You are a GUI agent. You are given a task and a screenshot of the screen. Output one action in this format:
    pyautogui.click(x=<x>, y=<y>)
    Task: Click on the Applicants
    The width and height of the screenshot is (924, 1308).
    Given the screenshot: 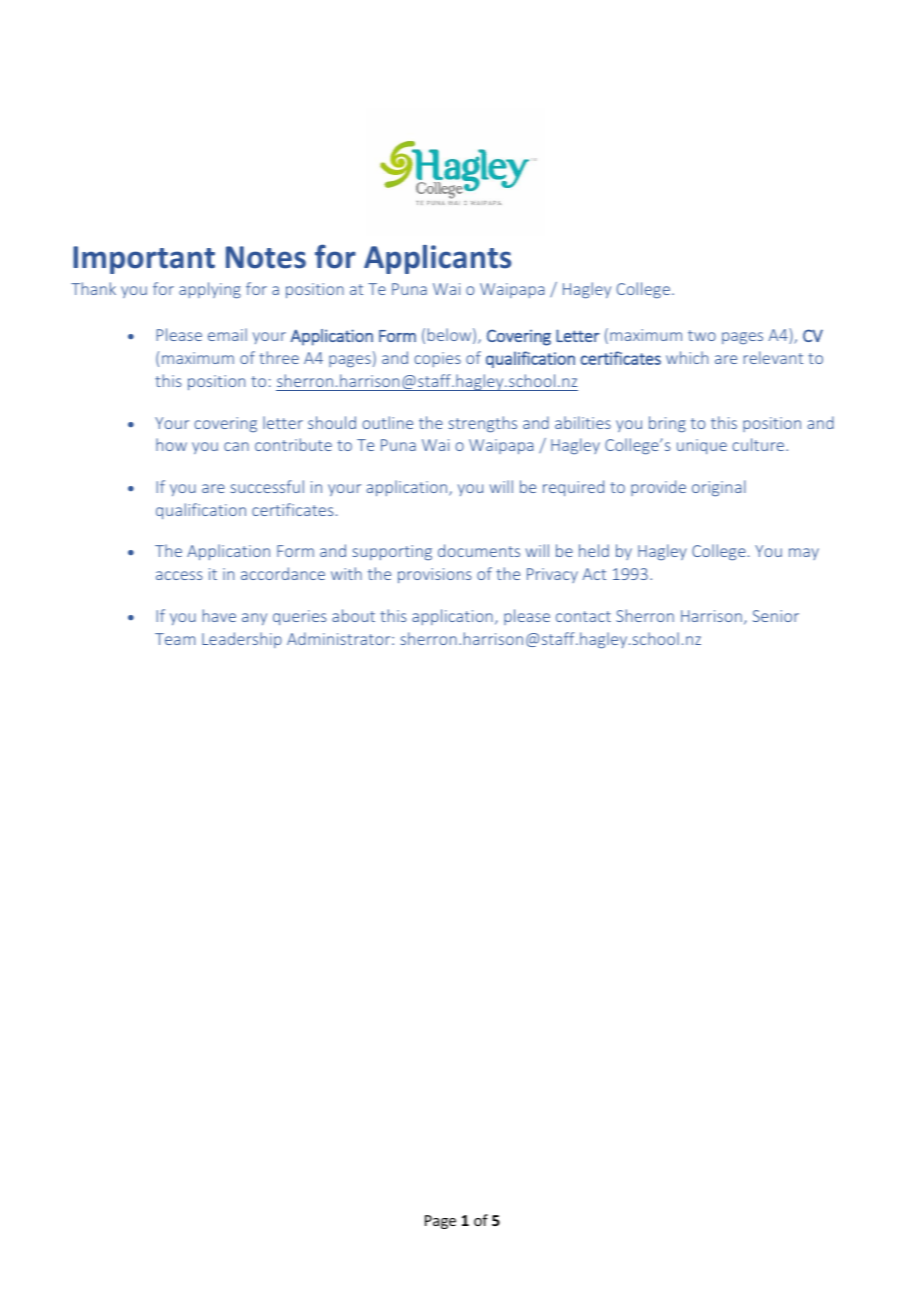 What is the action you would take?
    pyautogui.click(x=437, y=259)
